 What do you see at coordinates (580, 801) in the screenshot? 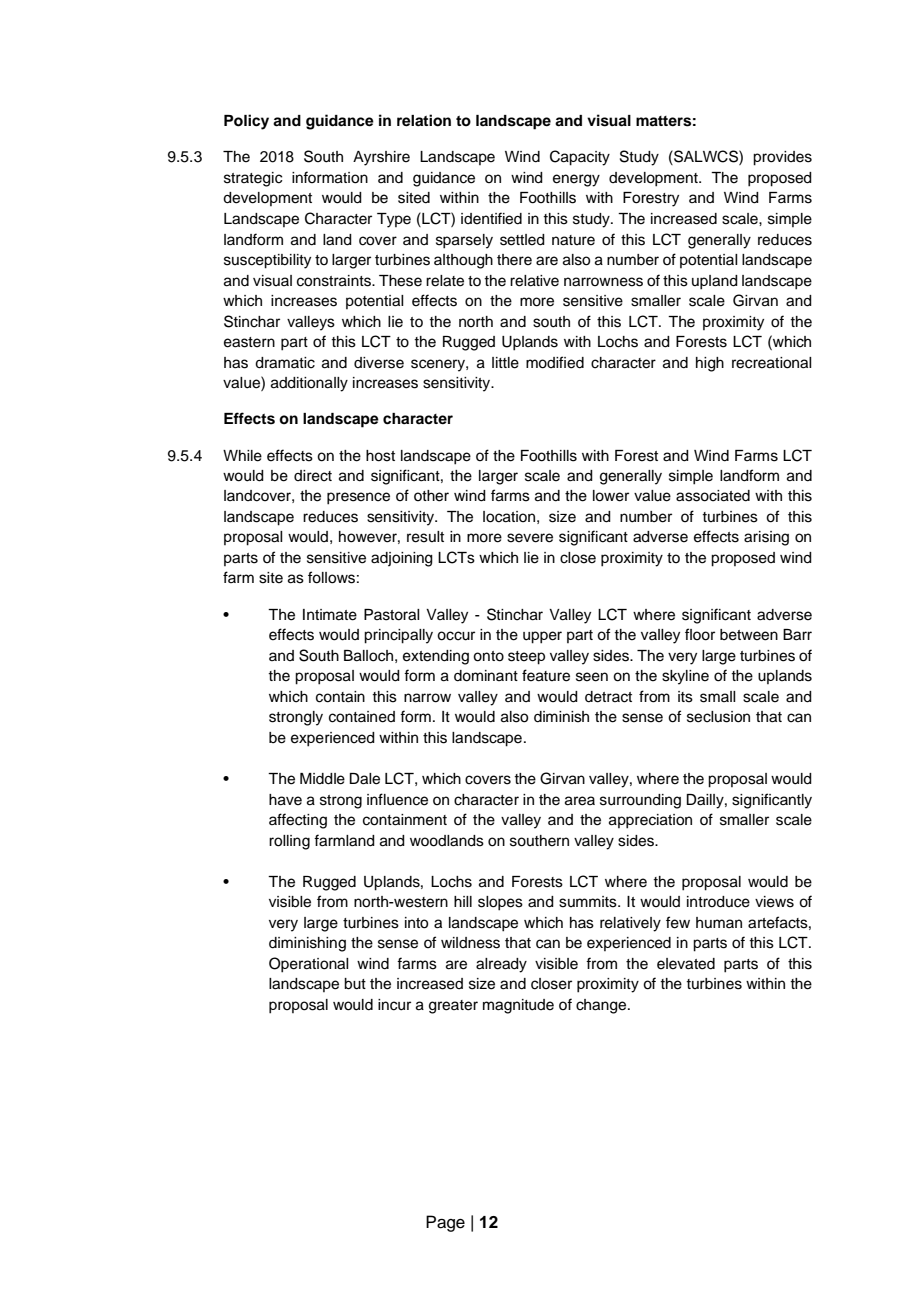
I see `area` at bounding box center [580, 801].
